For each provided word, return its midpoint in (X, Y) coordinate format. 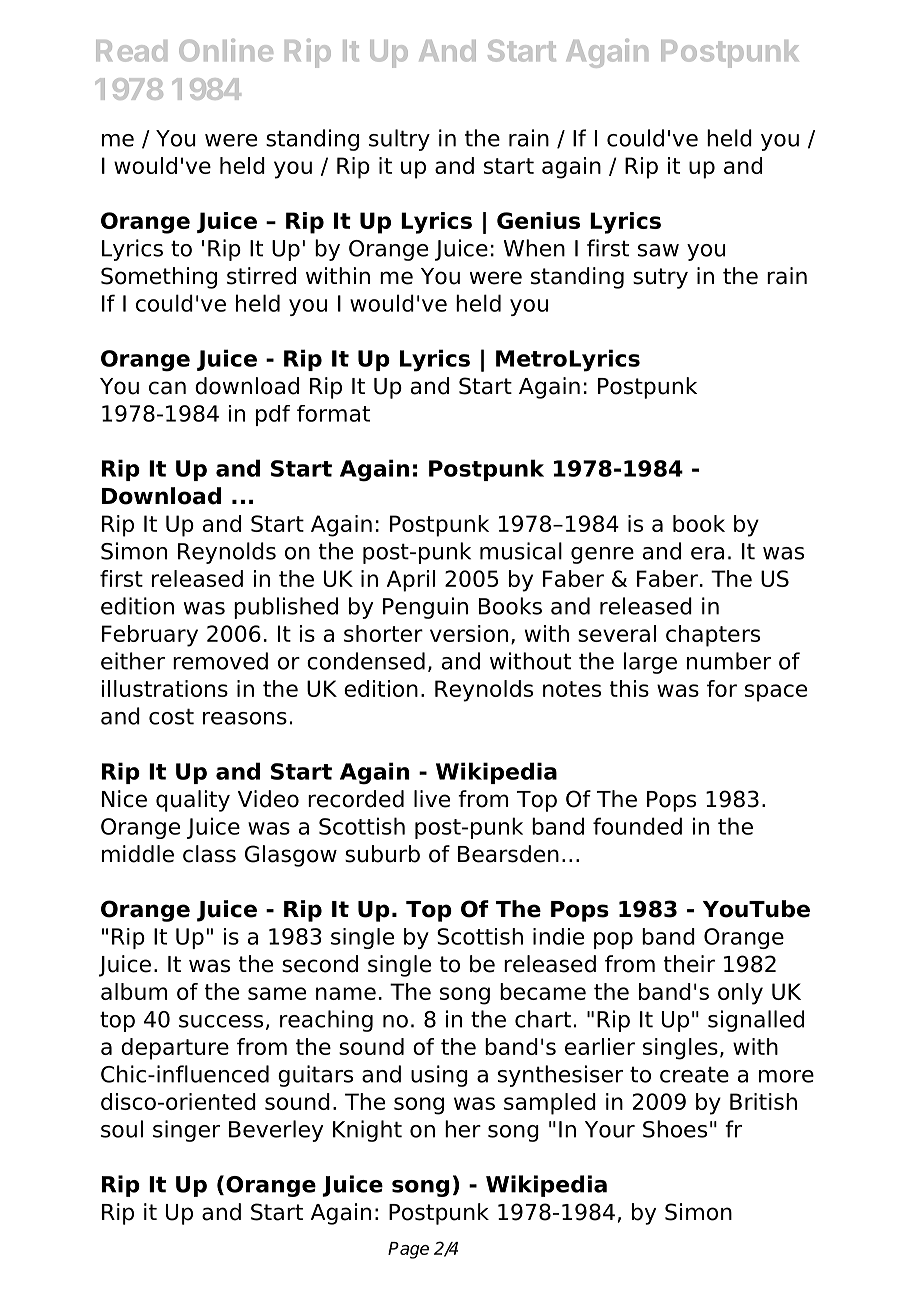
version (469, 633)
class (209, 854)
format (333, 413)
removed (220, 661)
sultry (399, 140)
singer (186, 1131)
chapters (713, 636)
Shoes (675, 1129)
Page (408, 1250)
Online (226, 50)
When (534, 248)
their (689, 964)
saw (658, 250)
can (167, 388)
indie (558, 936)
